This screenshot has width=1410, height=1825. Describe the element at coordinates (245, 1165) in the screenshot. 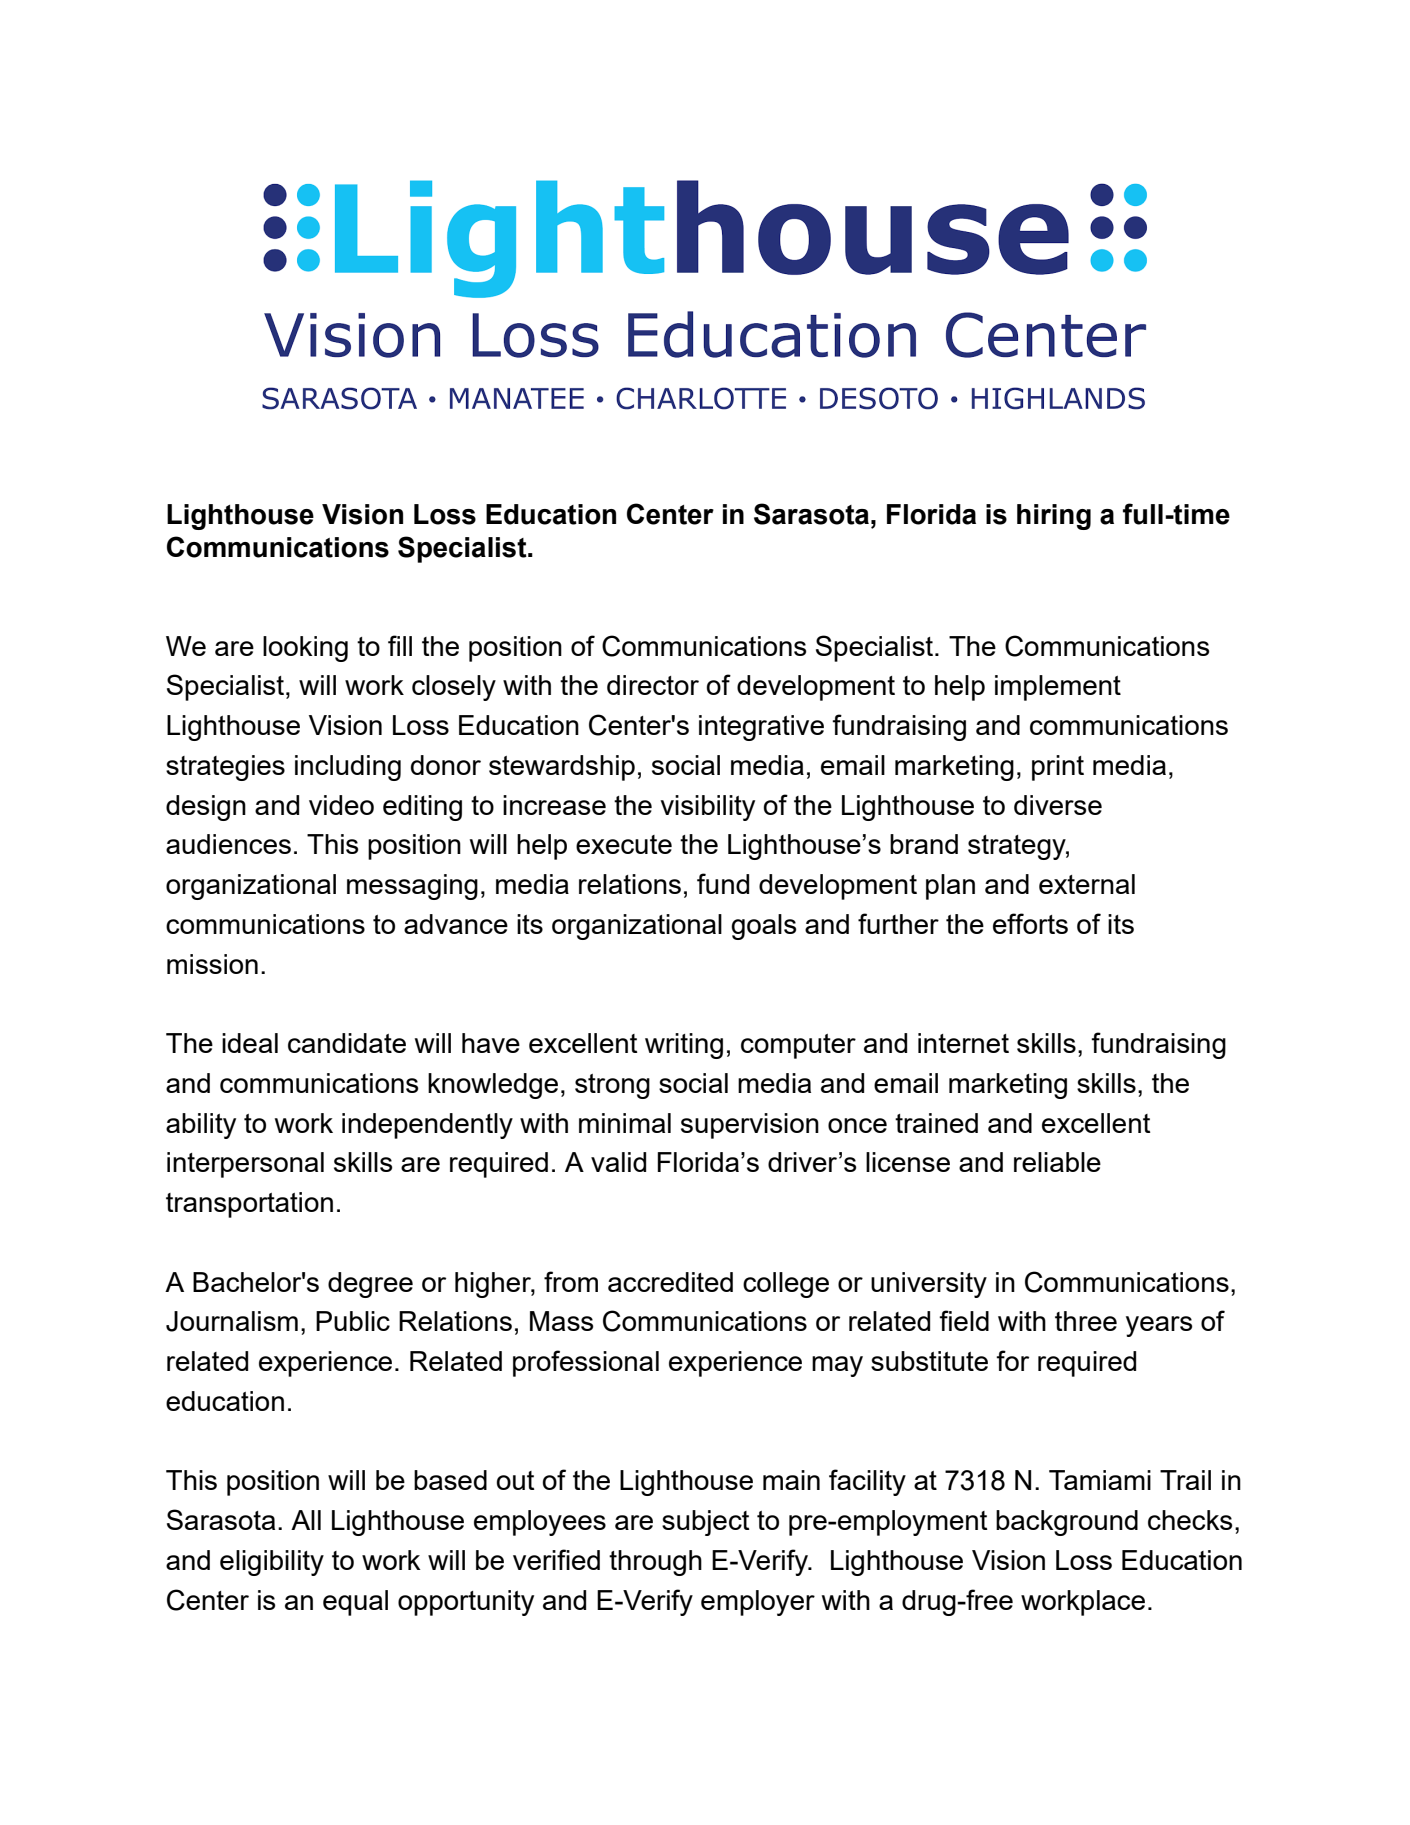

I see `interpersonal` at that location.
